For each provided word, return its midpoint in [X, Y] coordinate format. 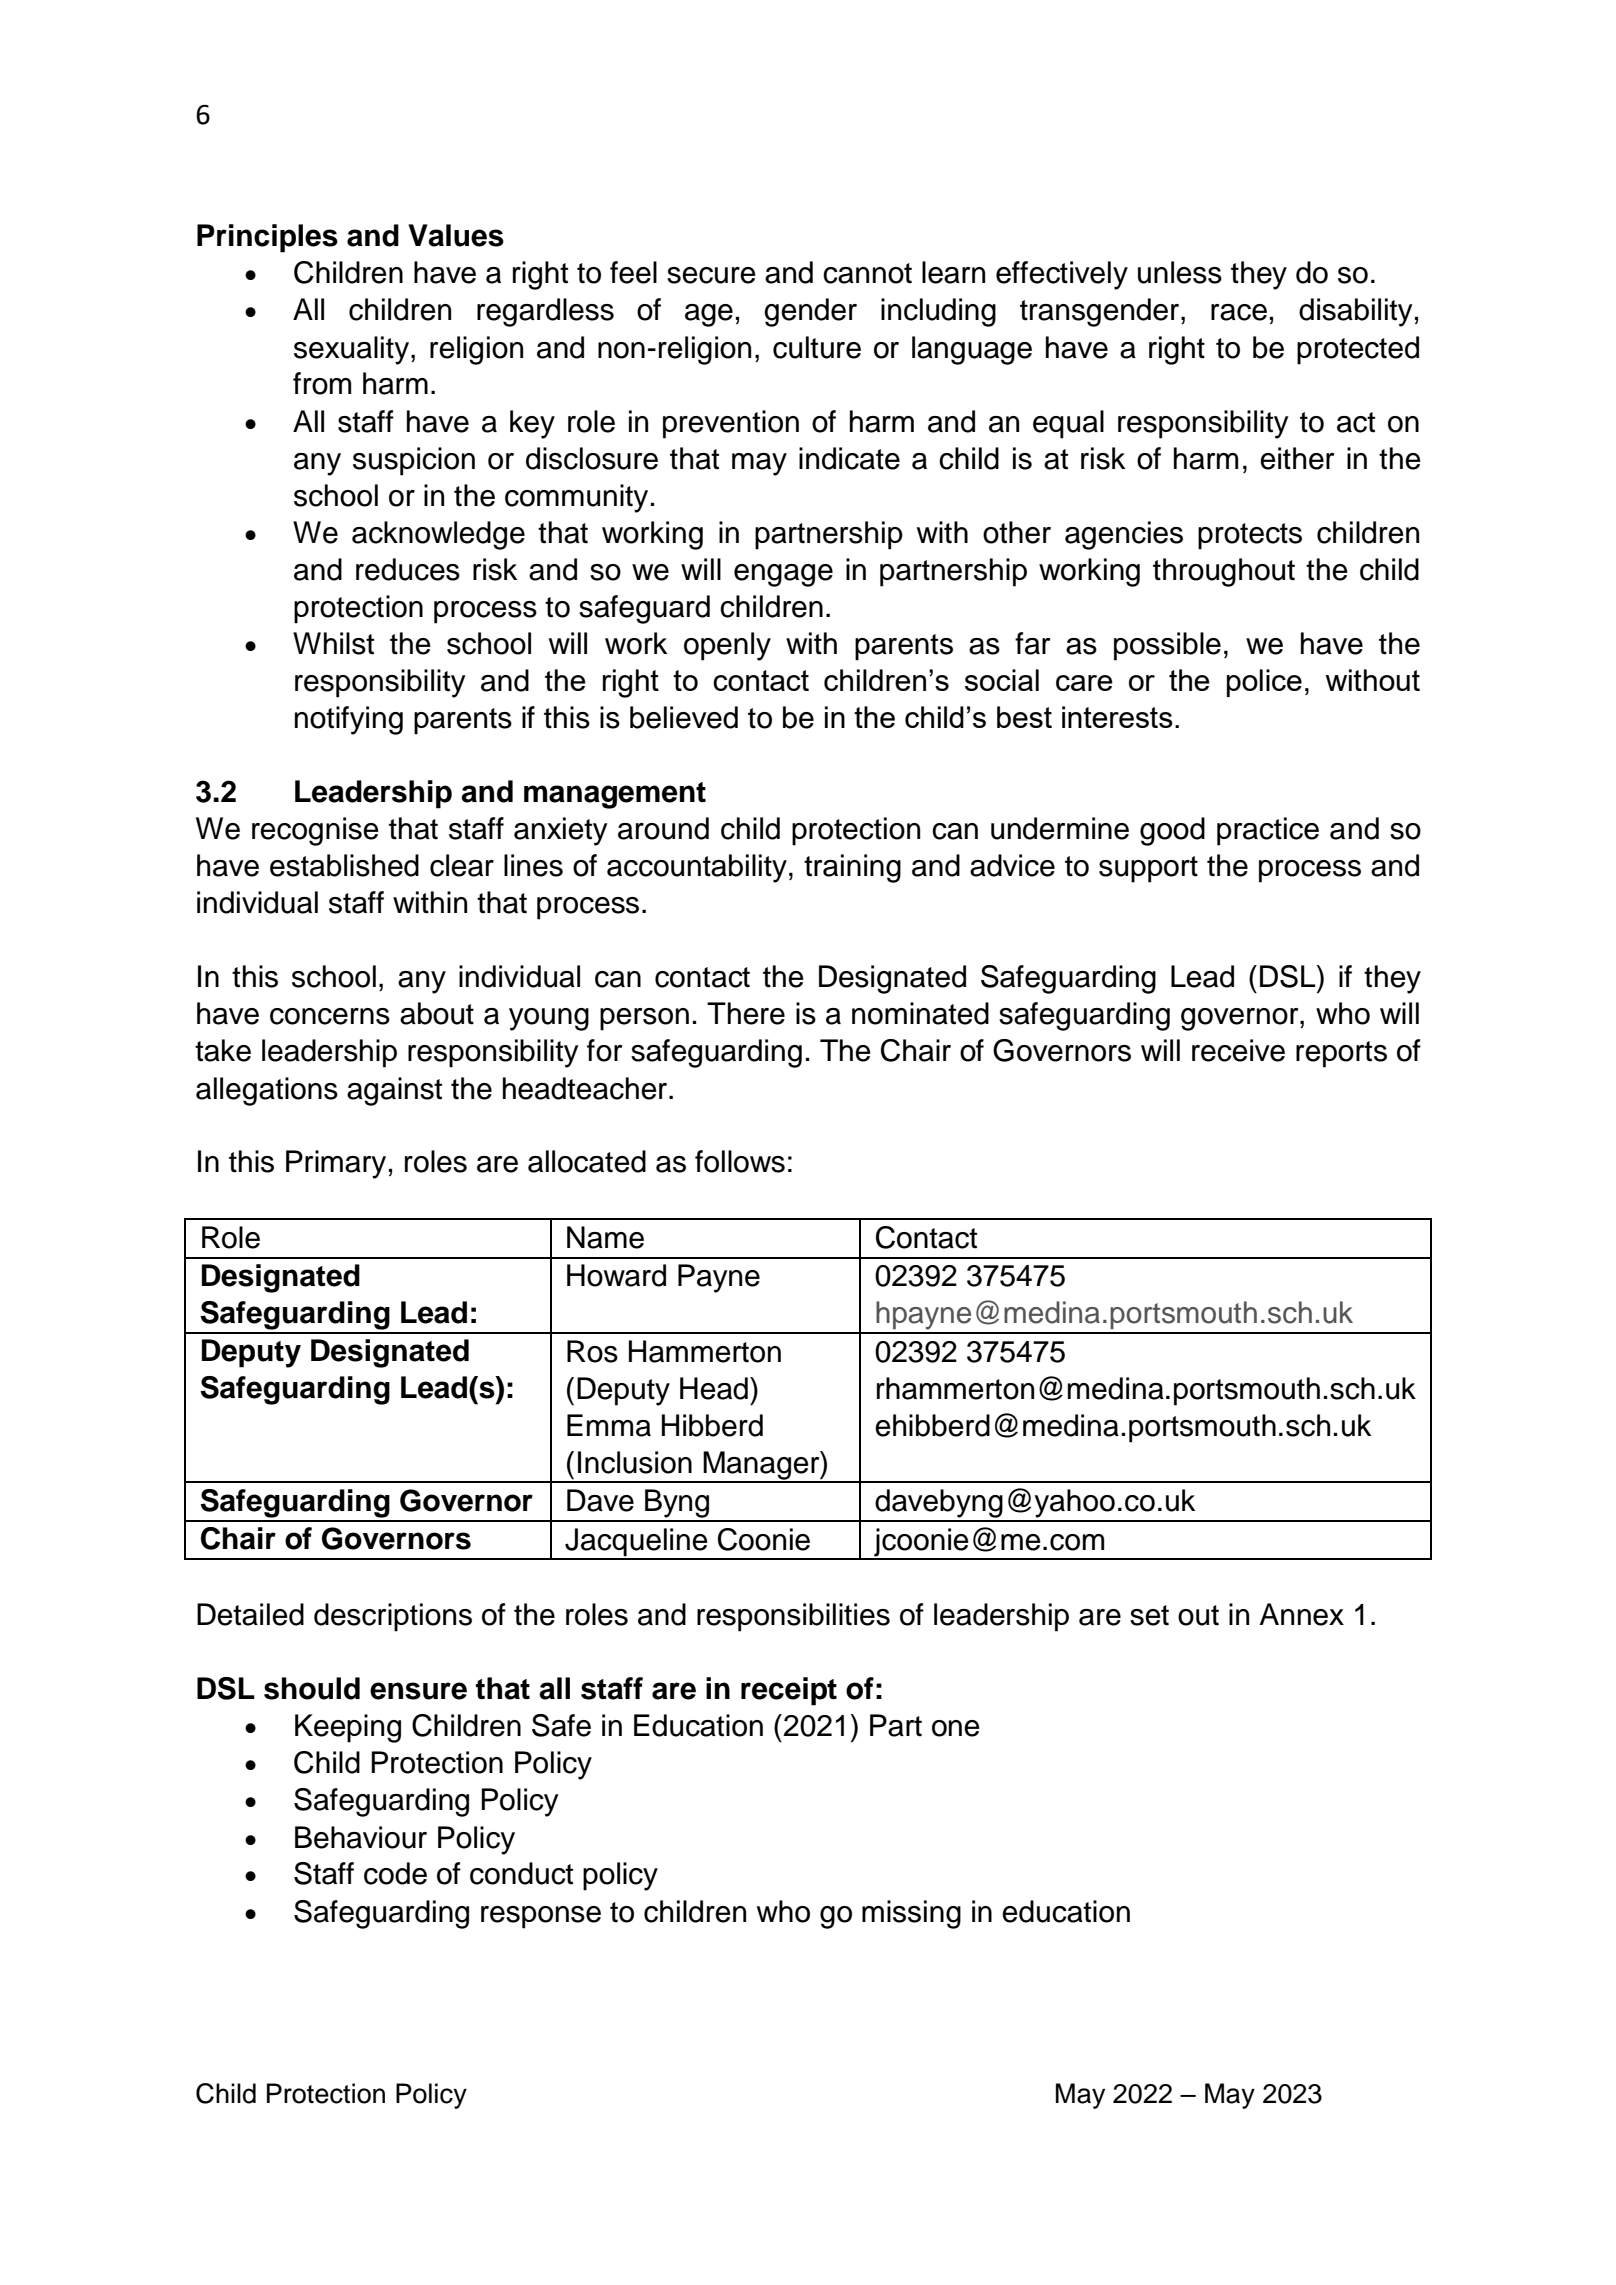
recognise [315, 831]
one [956, 1728]
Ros [592, 1351]
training [852, 868]
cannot [867, 273]
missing [911, 1914]
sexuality [353, 350]
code [395, 1873]
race [1239, 312]
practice [1268, 831]
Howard [616, 1275]
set [1149, 1615]
